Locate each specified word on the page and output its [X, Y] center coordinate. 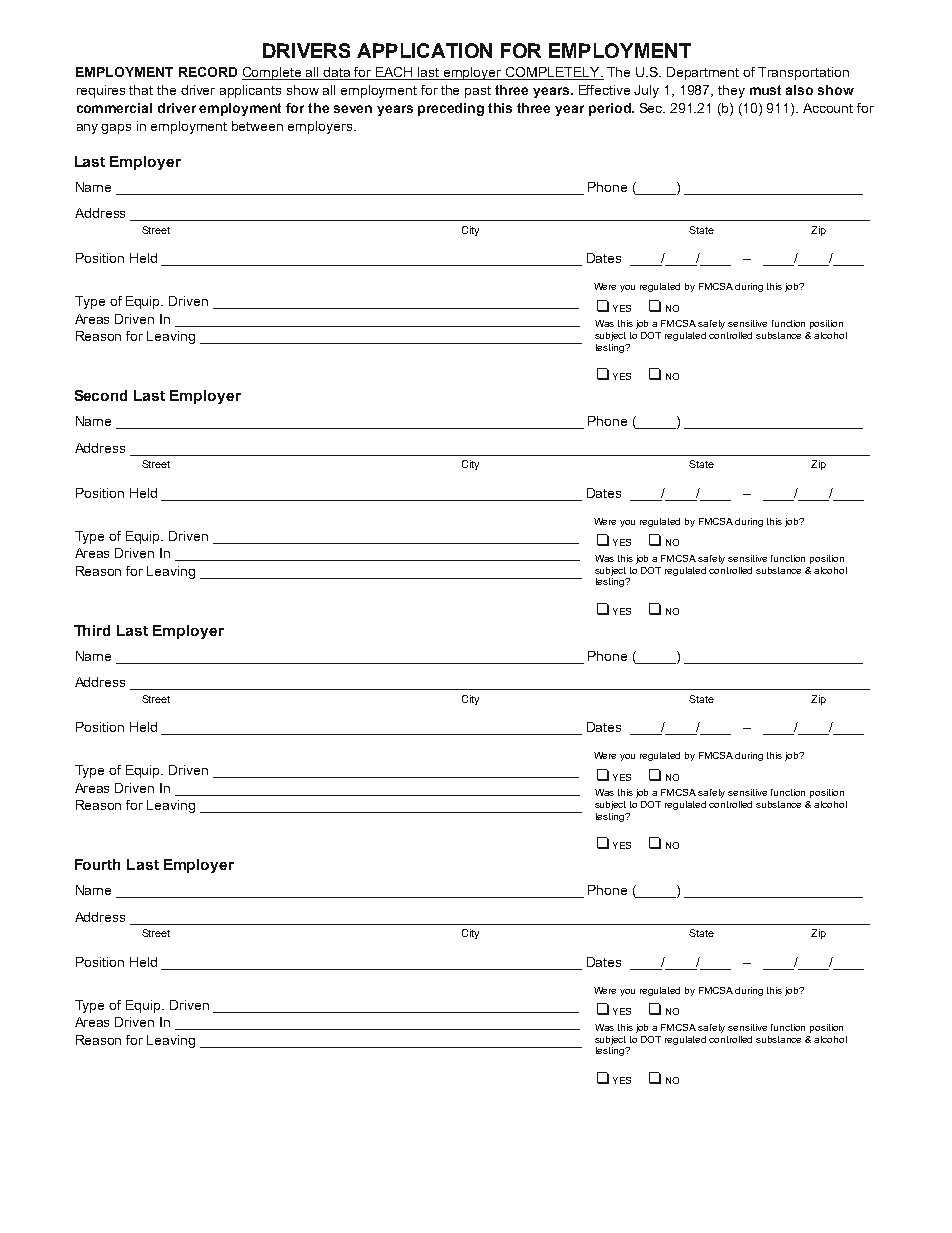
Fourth [97, 864]
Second [101, 395]
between [257, 126]
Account [828, 108]
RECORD [208, 72]
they [731, 91]
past [478, 92]
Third [92, 630]
